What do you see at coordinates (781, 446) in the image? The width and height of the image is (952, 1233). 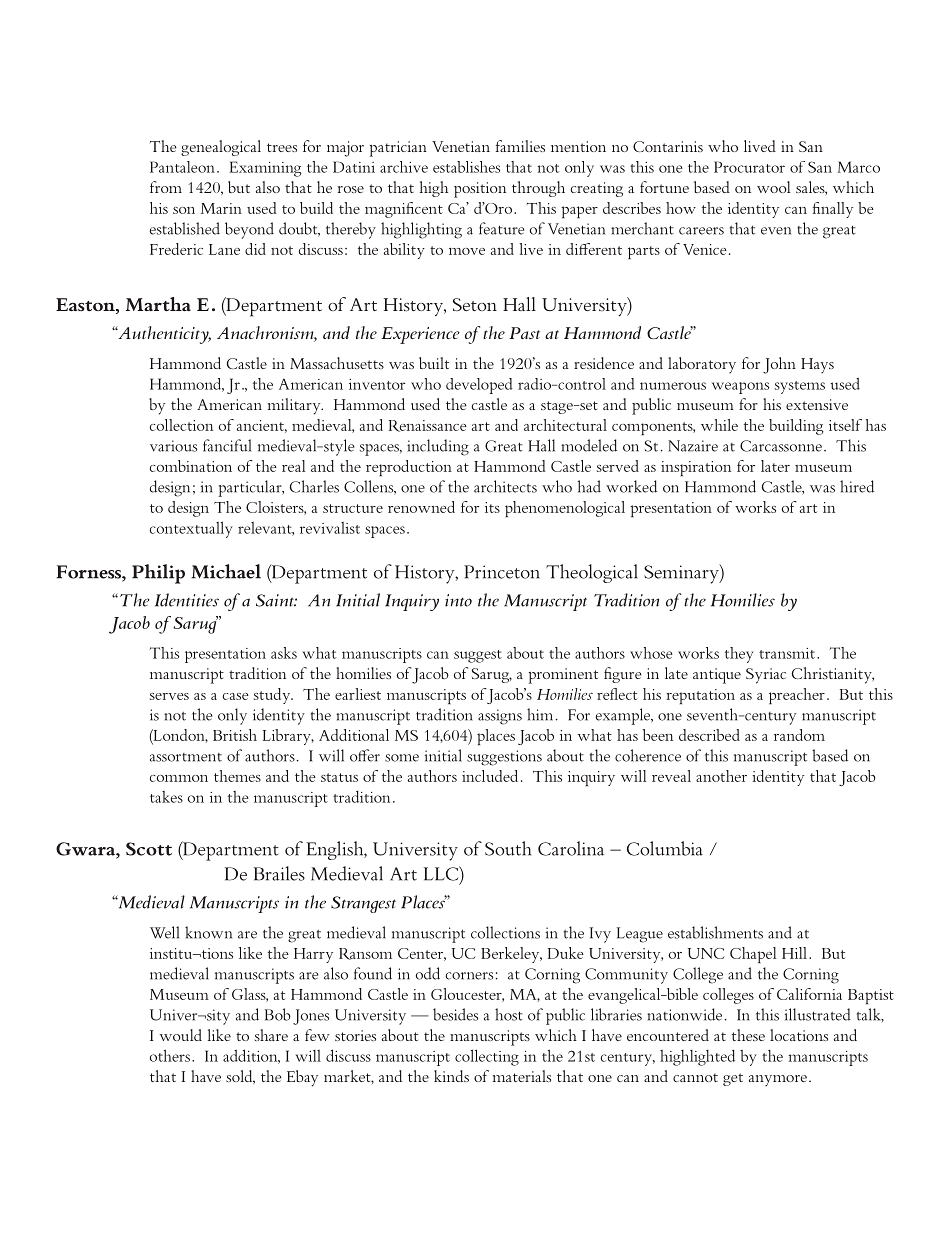 I see `Carcassonne` at bounding box center [781, 446].
